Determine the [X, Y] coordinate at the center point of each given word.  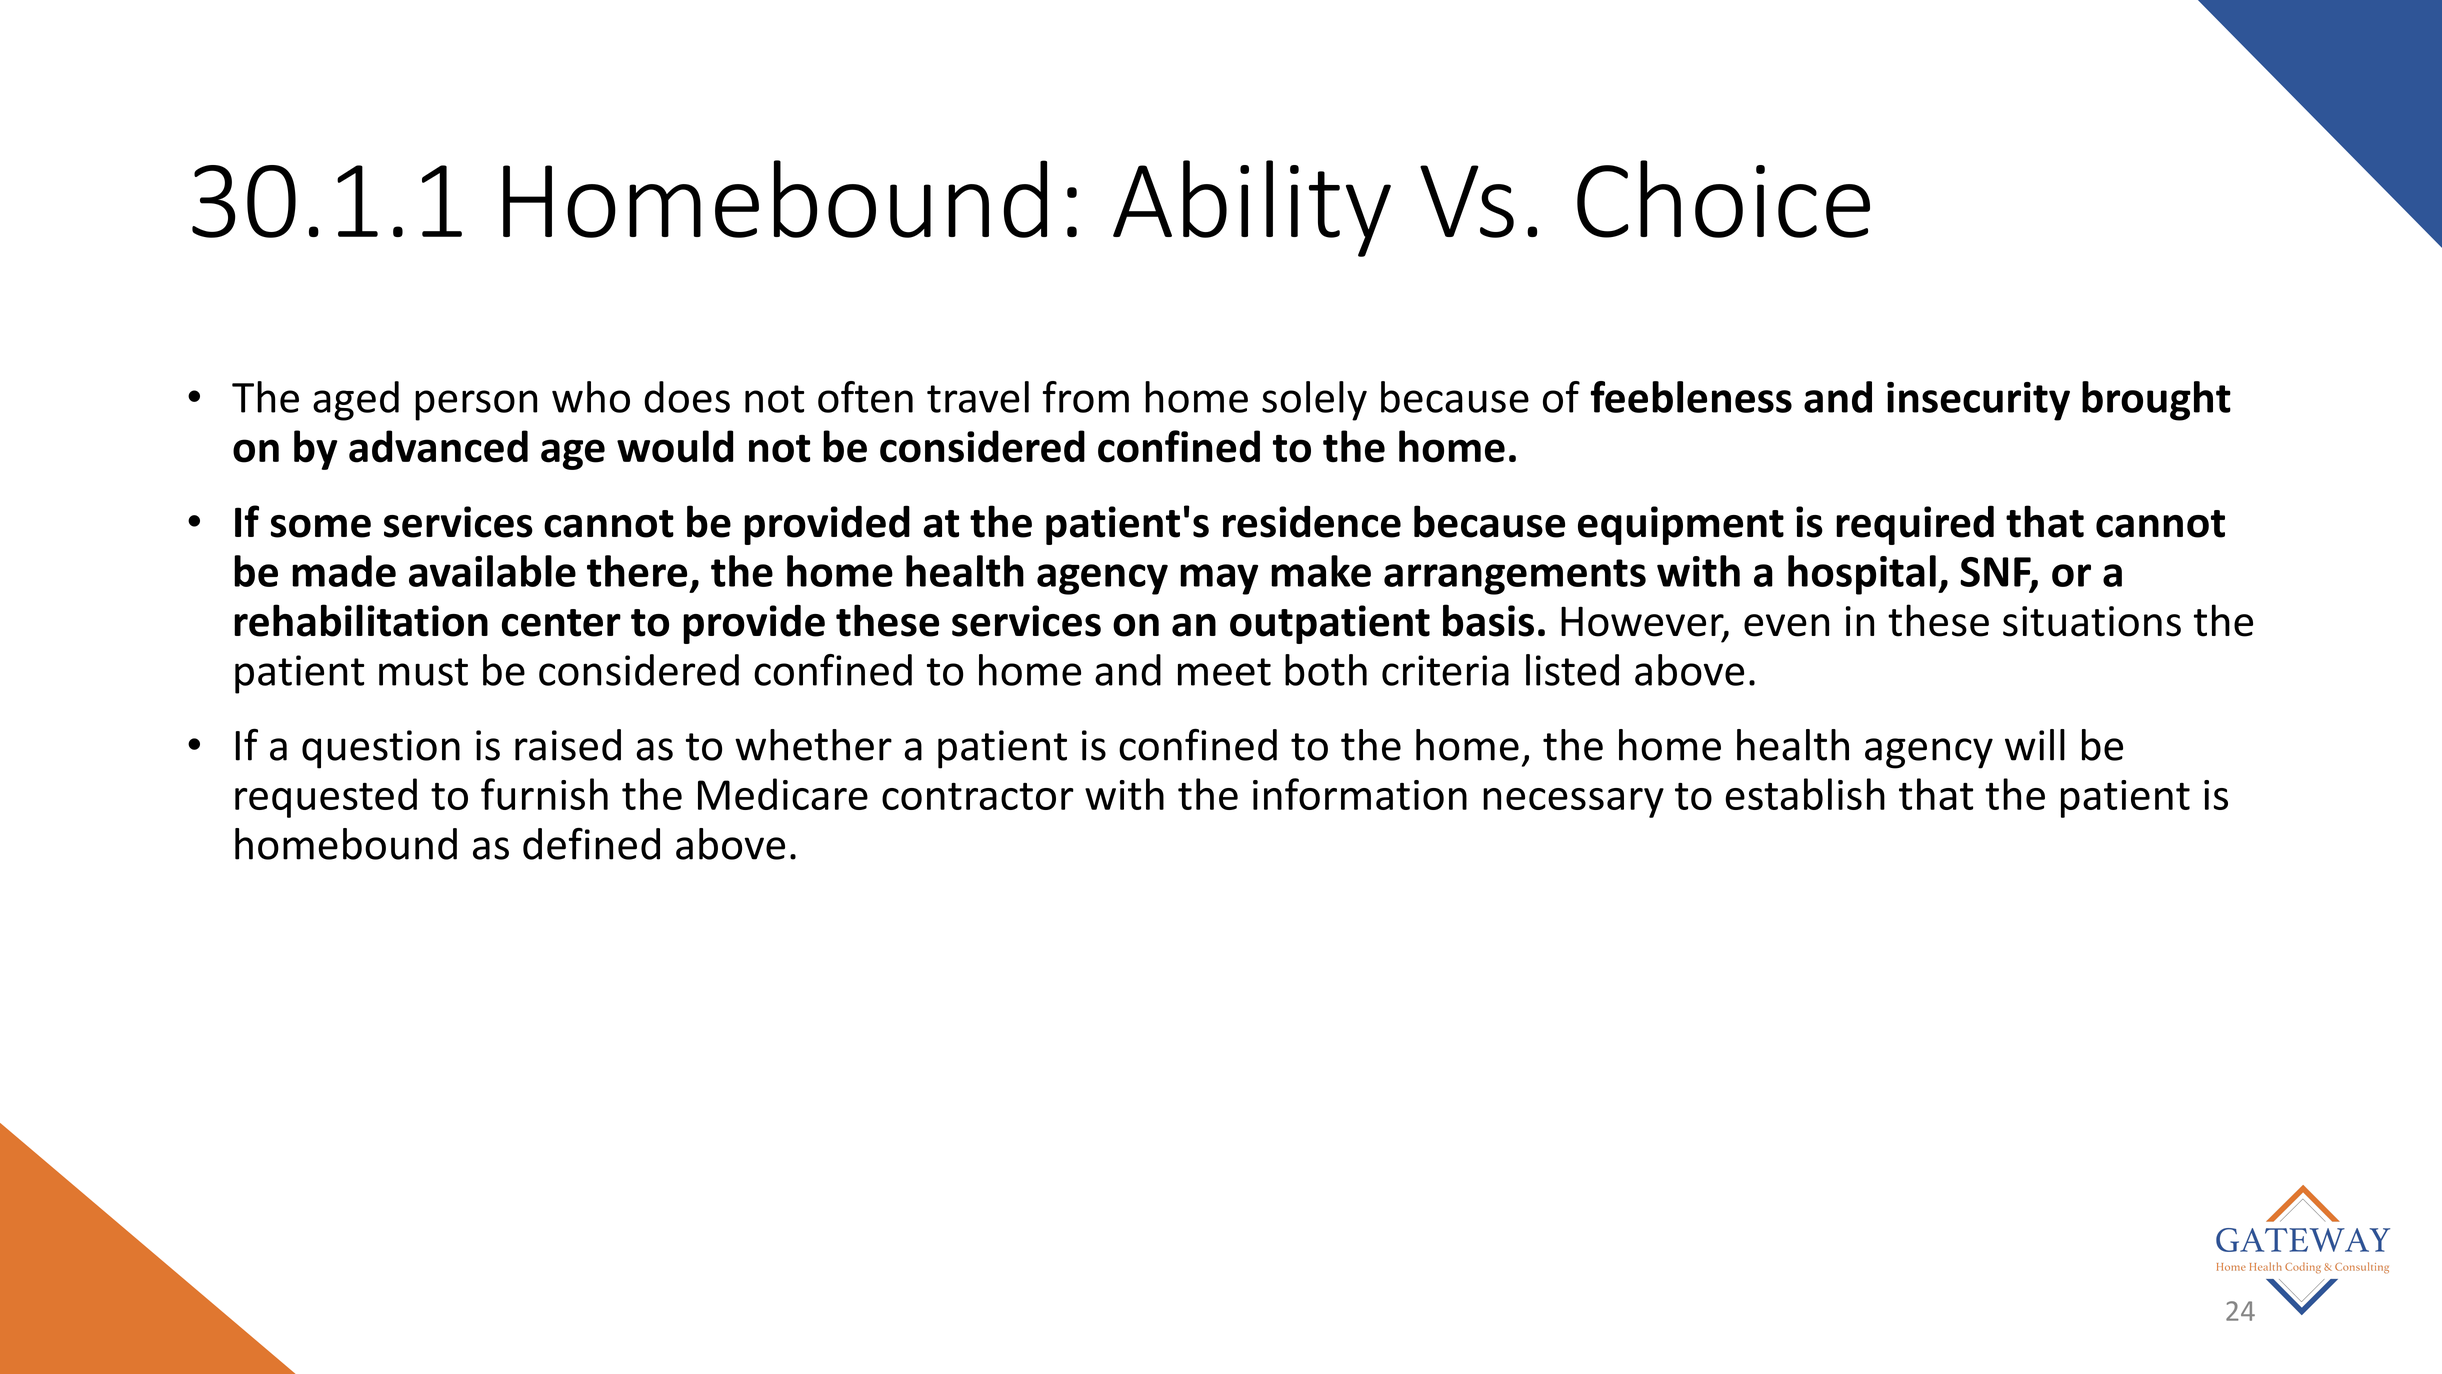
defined [591, 843]
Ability [1252, 208]
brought [2156, 401]
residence [1312, 521]
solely [1314, 401]
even [1786, 625]
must [423, 672]
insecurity [1978, 401]
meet [1224, 672]
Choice [1723, 199]
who [591, 397]
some [321, 526]
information [1360, 794]
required [1915, 525]
